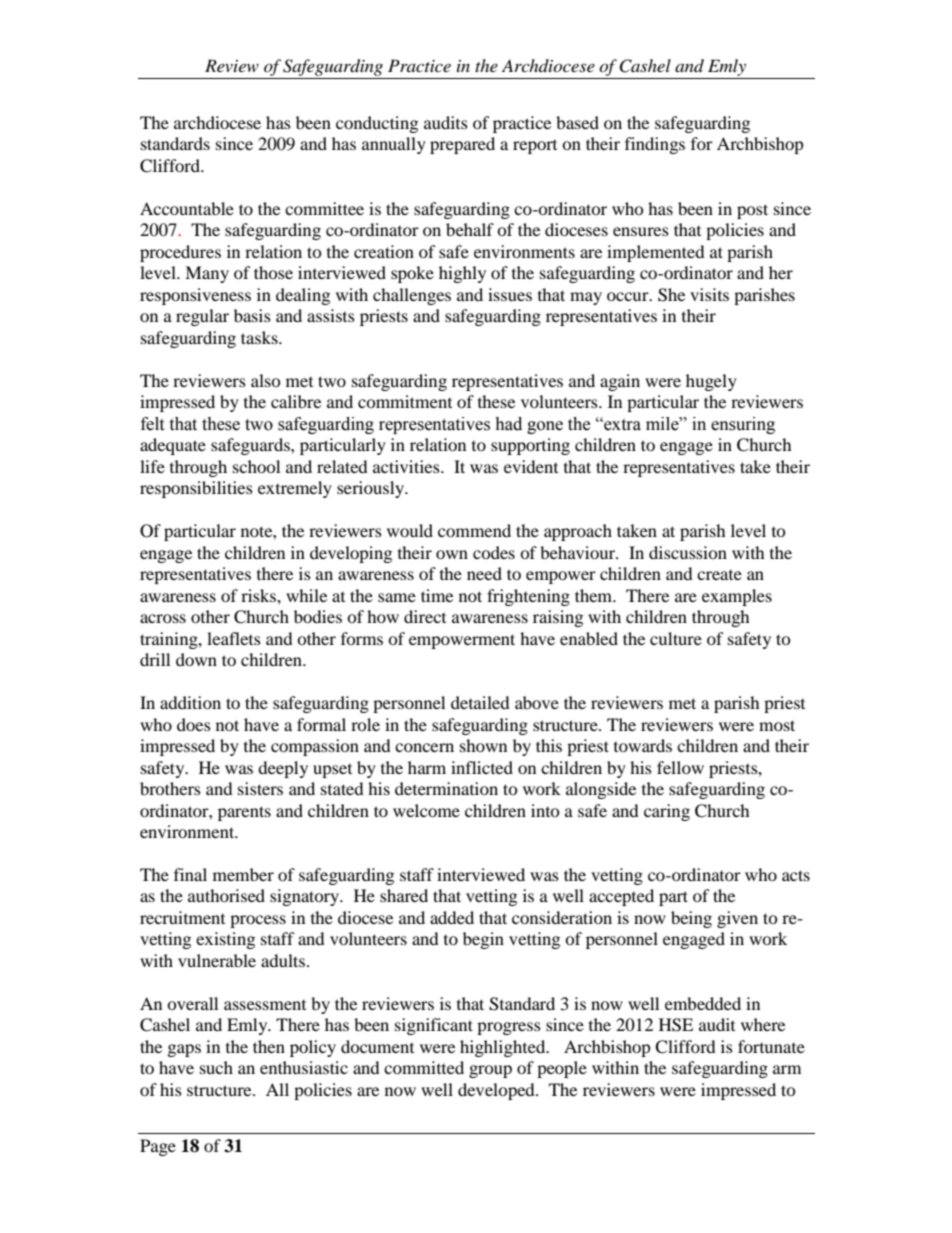  Describe the element at coordinates (462, 145) in the image. I see `prepared` at that location.
